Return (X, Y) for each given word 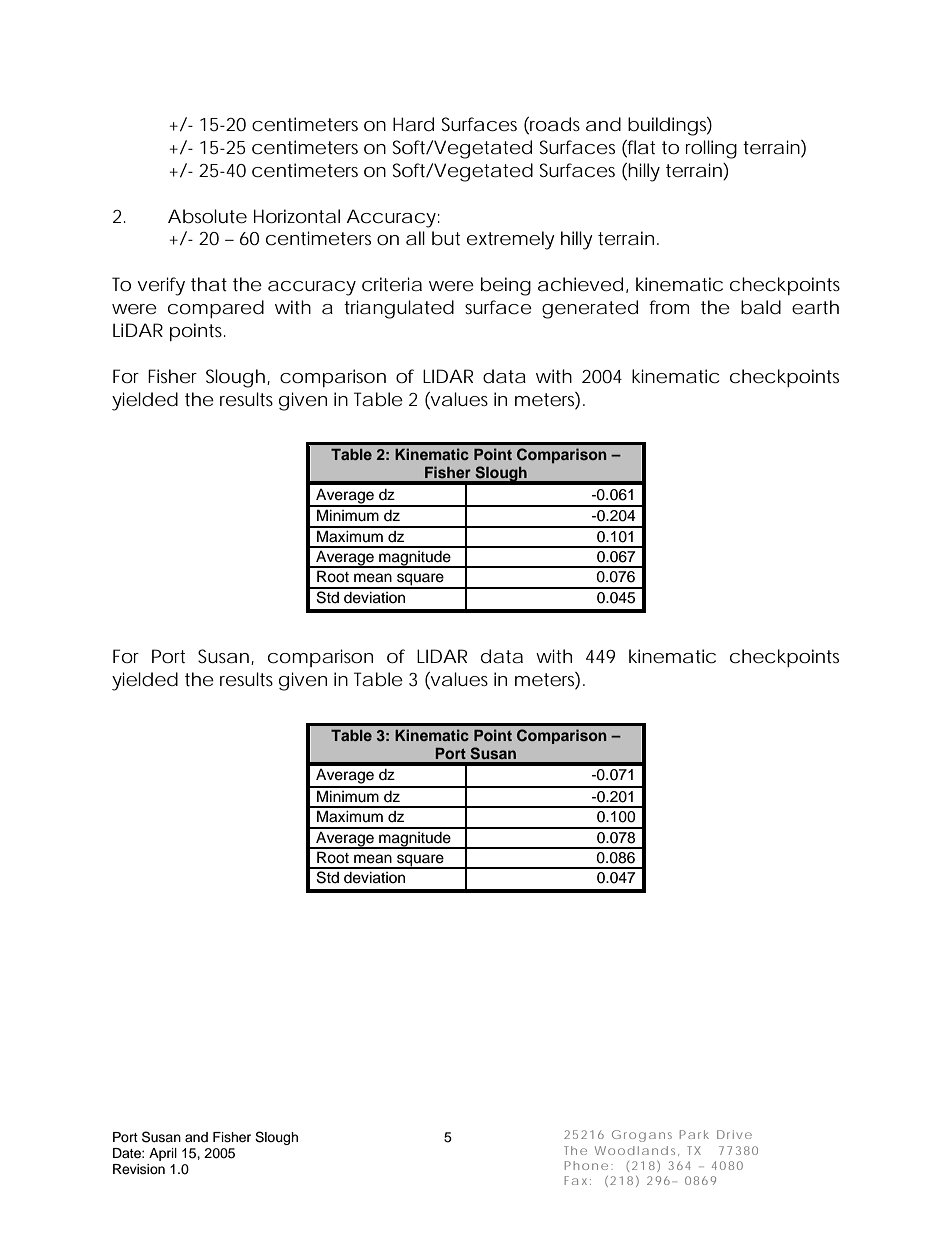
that (209, 284)
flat (640, 147)
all (415, 238)
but (446, 238)
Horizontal (297, 216)
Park (694, 1134)
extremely (511, 240)
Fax (576, 1180)
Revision (139, 1169)
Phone (586, 1165)
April (163, 1154)
